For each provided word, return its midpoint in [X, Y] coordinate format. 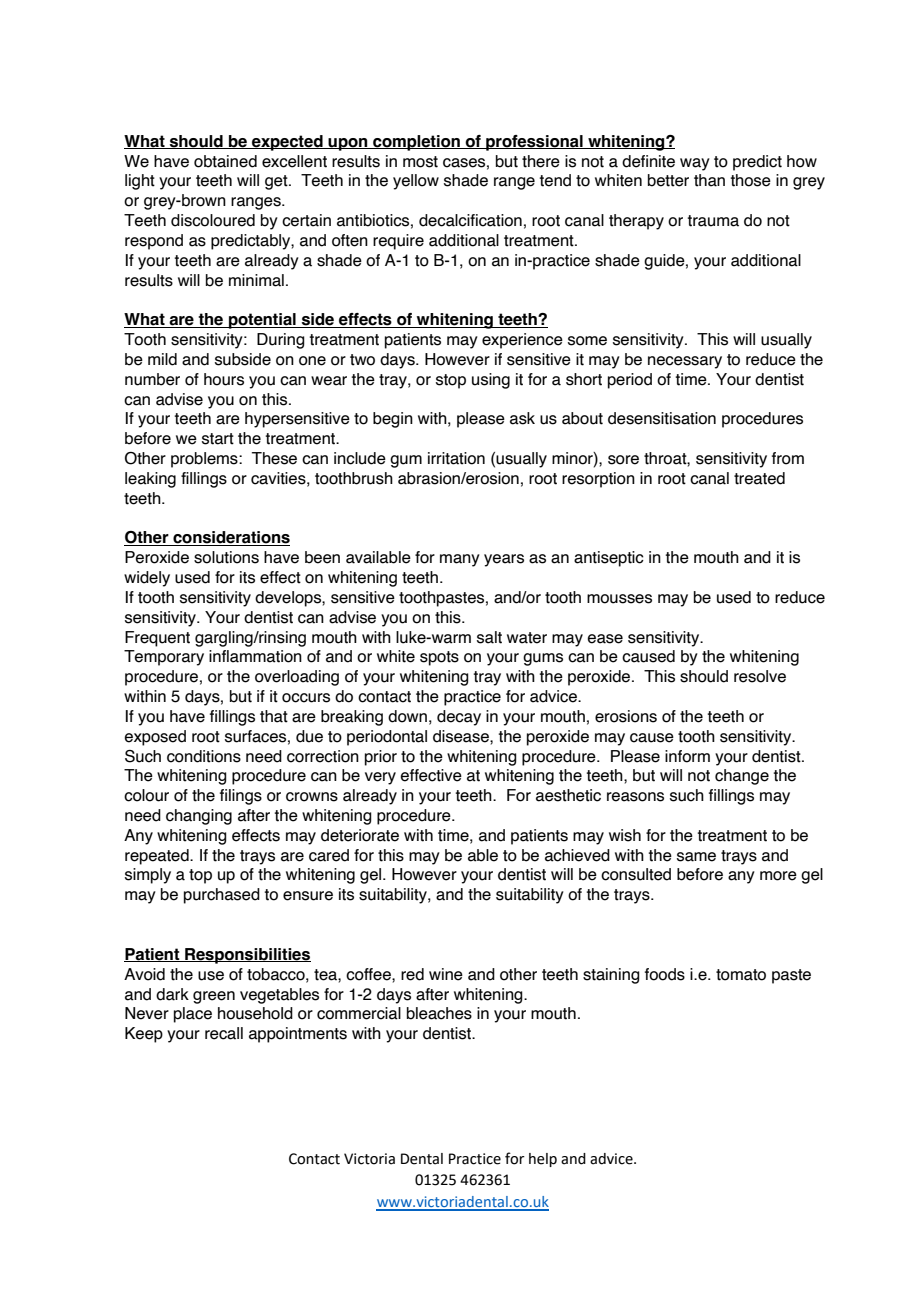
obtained [225, 161]
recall [224, 1033]
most [420, 162]
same [696, 857]
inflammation [255, 656]
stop [451, 381]
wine [446, 974]
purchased [222, 896]
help [543, 1160]
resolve [760, 676]
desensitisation [662, 418]
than [709, 180]
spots [439, 658]
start [218, 439]
